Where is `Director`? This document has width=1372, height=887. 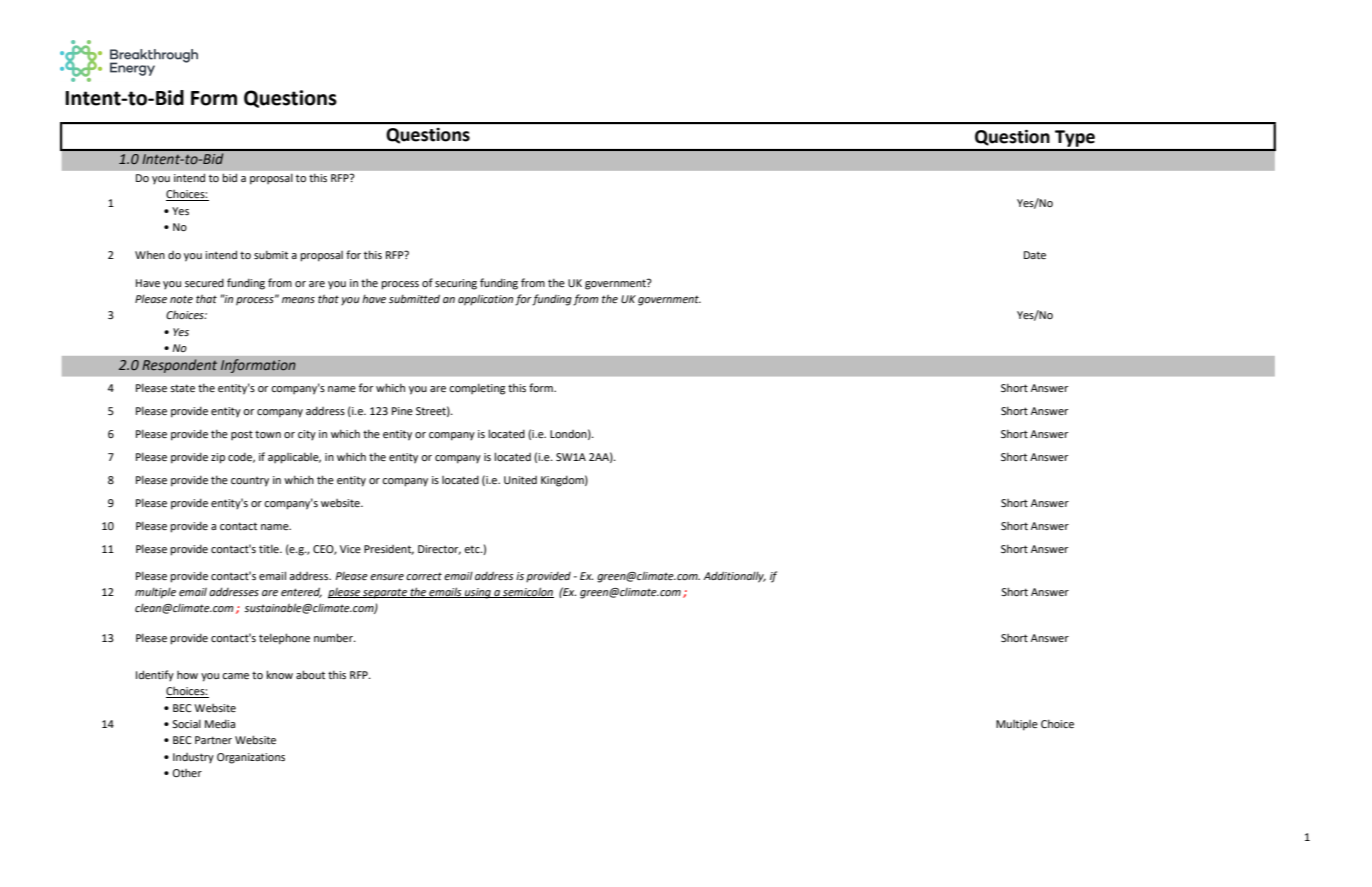 Director is located at coordinates (439, 550).
